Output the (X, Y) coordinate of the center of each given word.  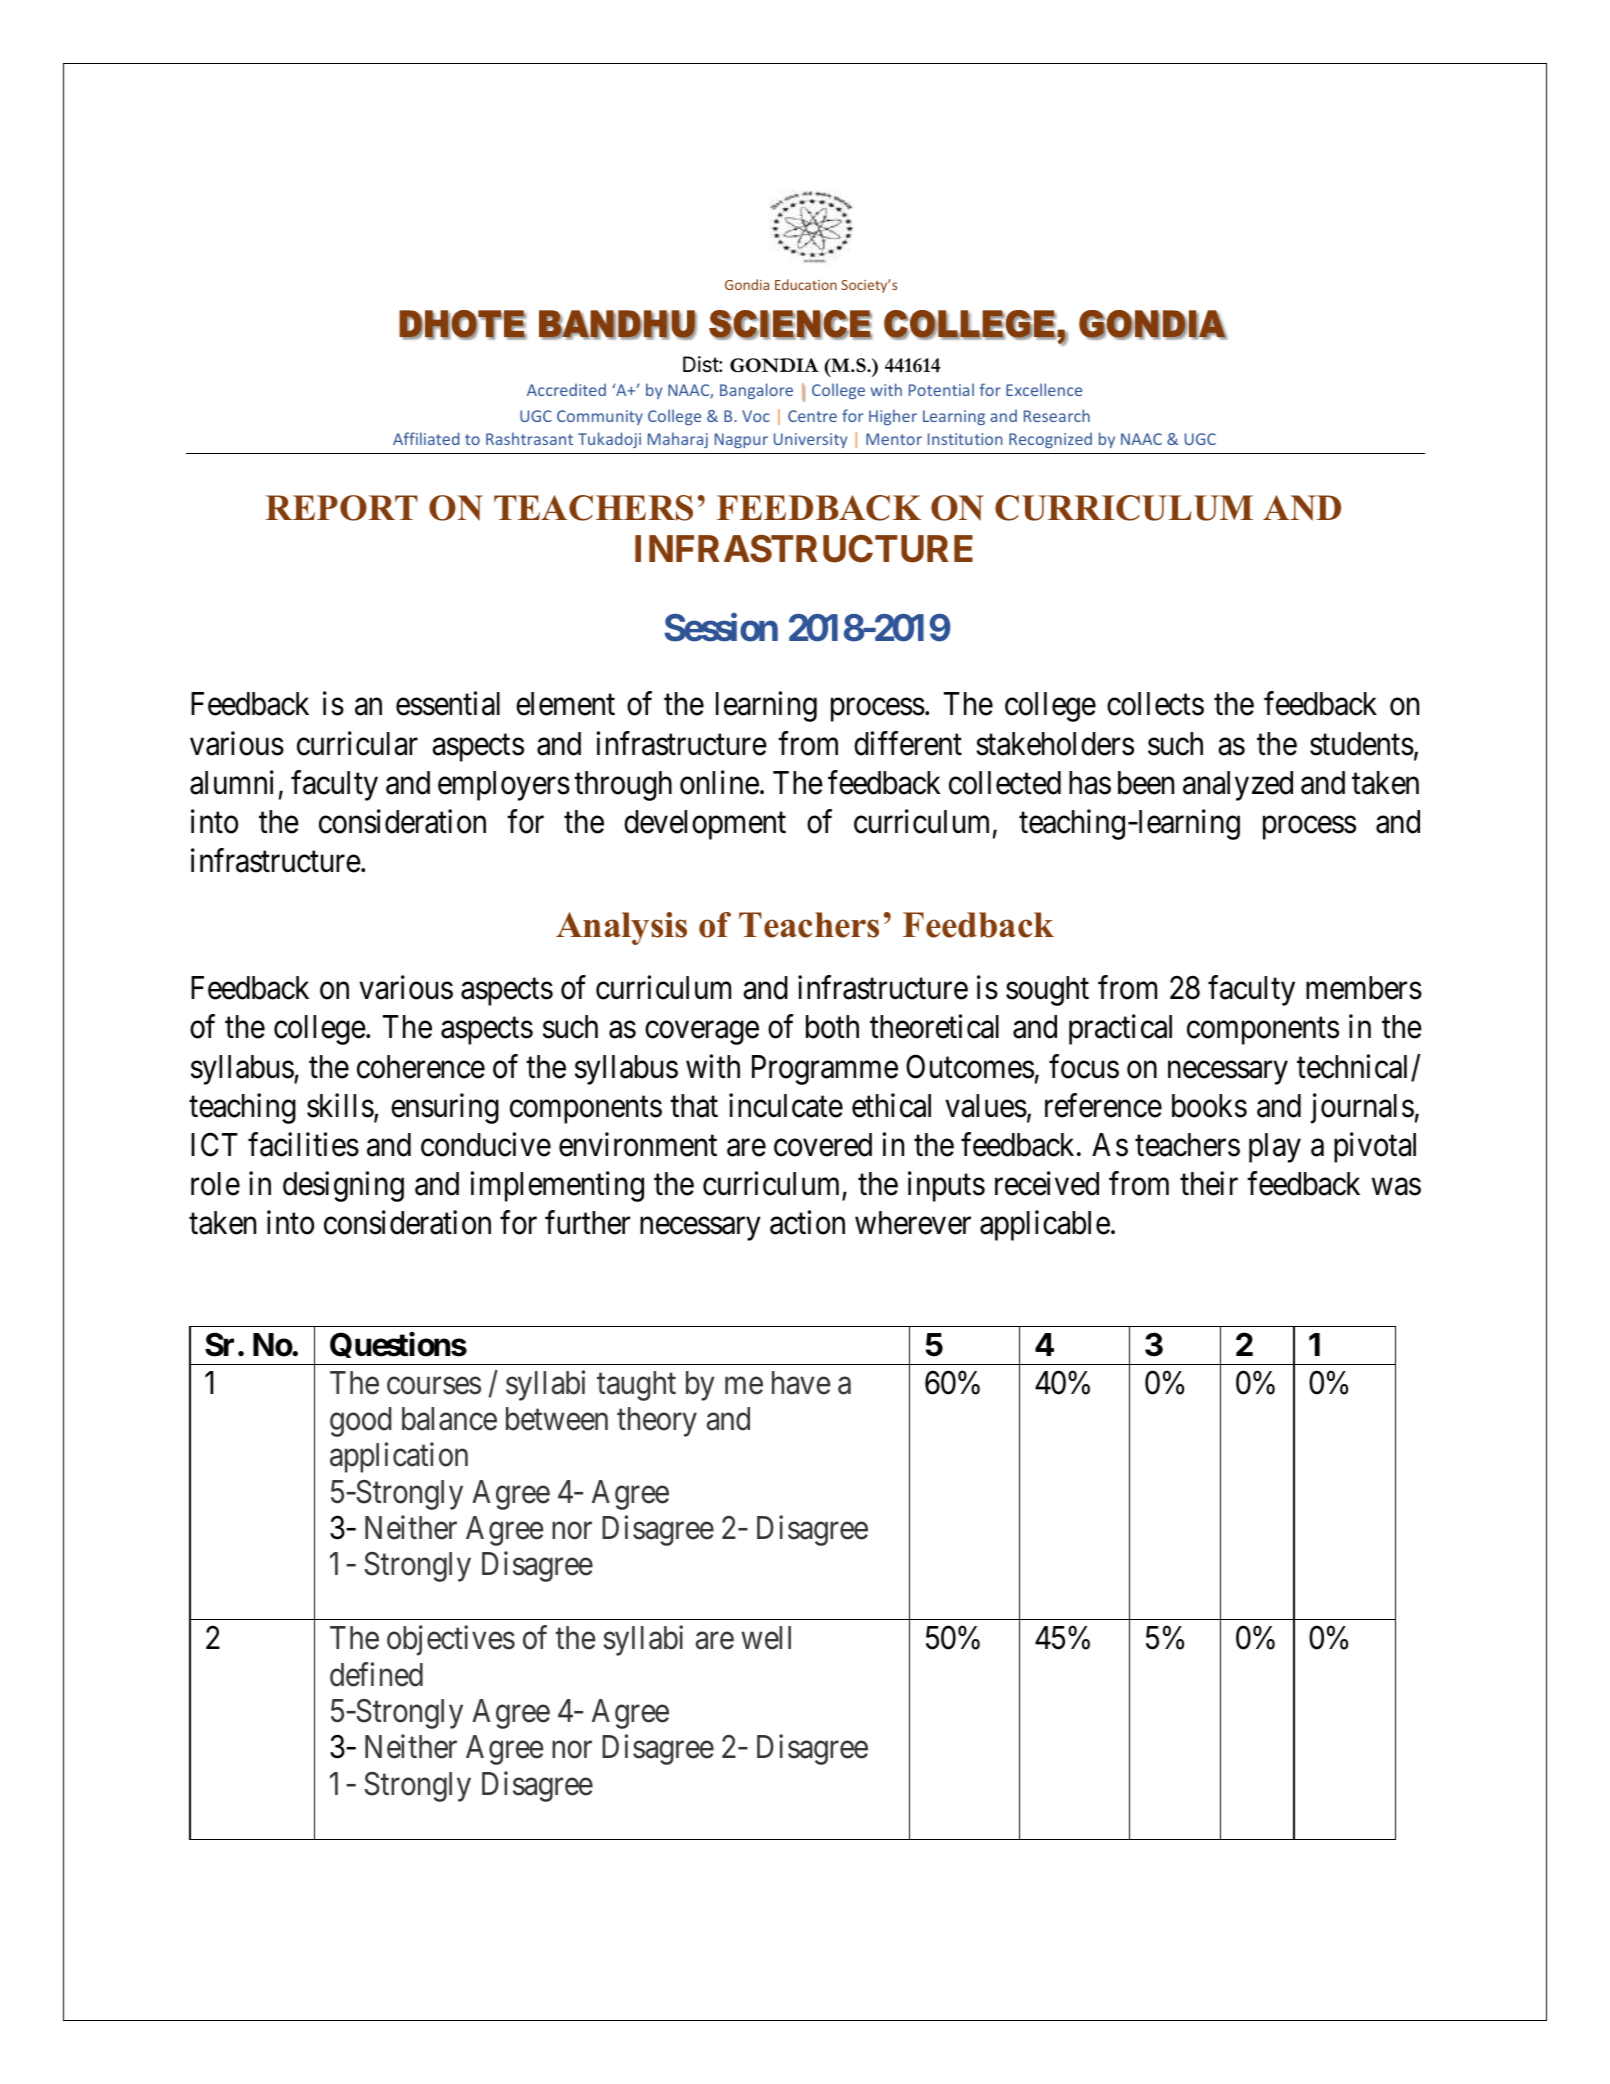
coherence (421, 1067)
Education (806, 284)
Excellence (1044, 389)
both (832, 1027)
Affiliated (426, 438)
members (1364, 988)
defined (376, 1674)
